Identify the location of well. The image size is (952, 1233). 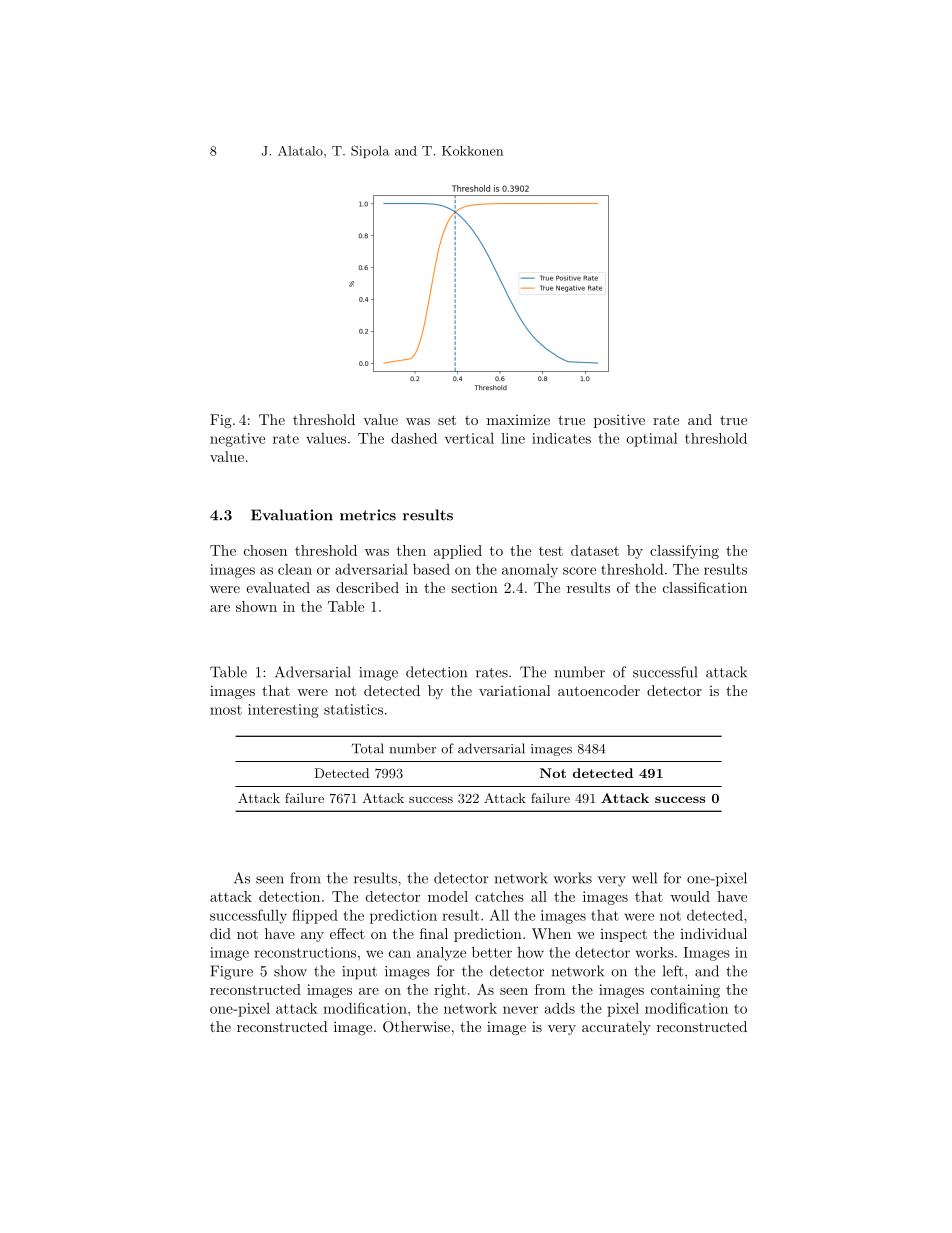
(644, 878).
